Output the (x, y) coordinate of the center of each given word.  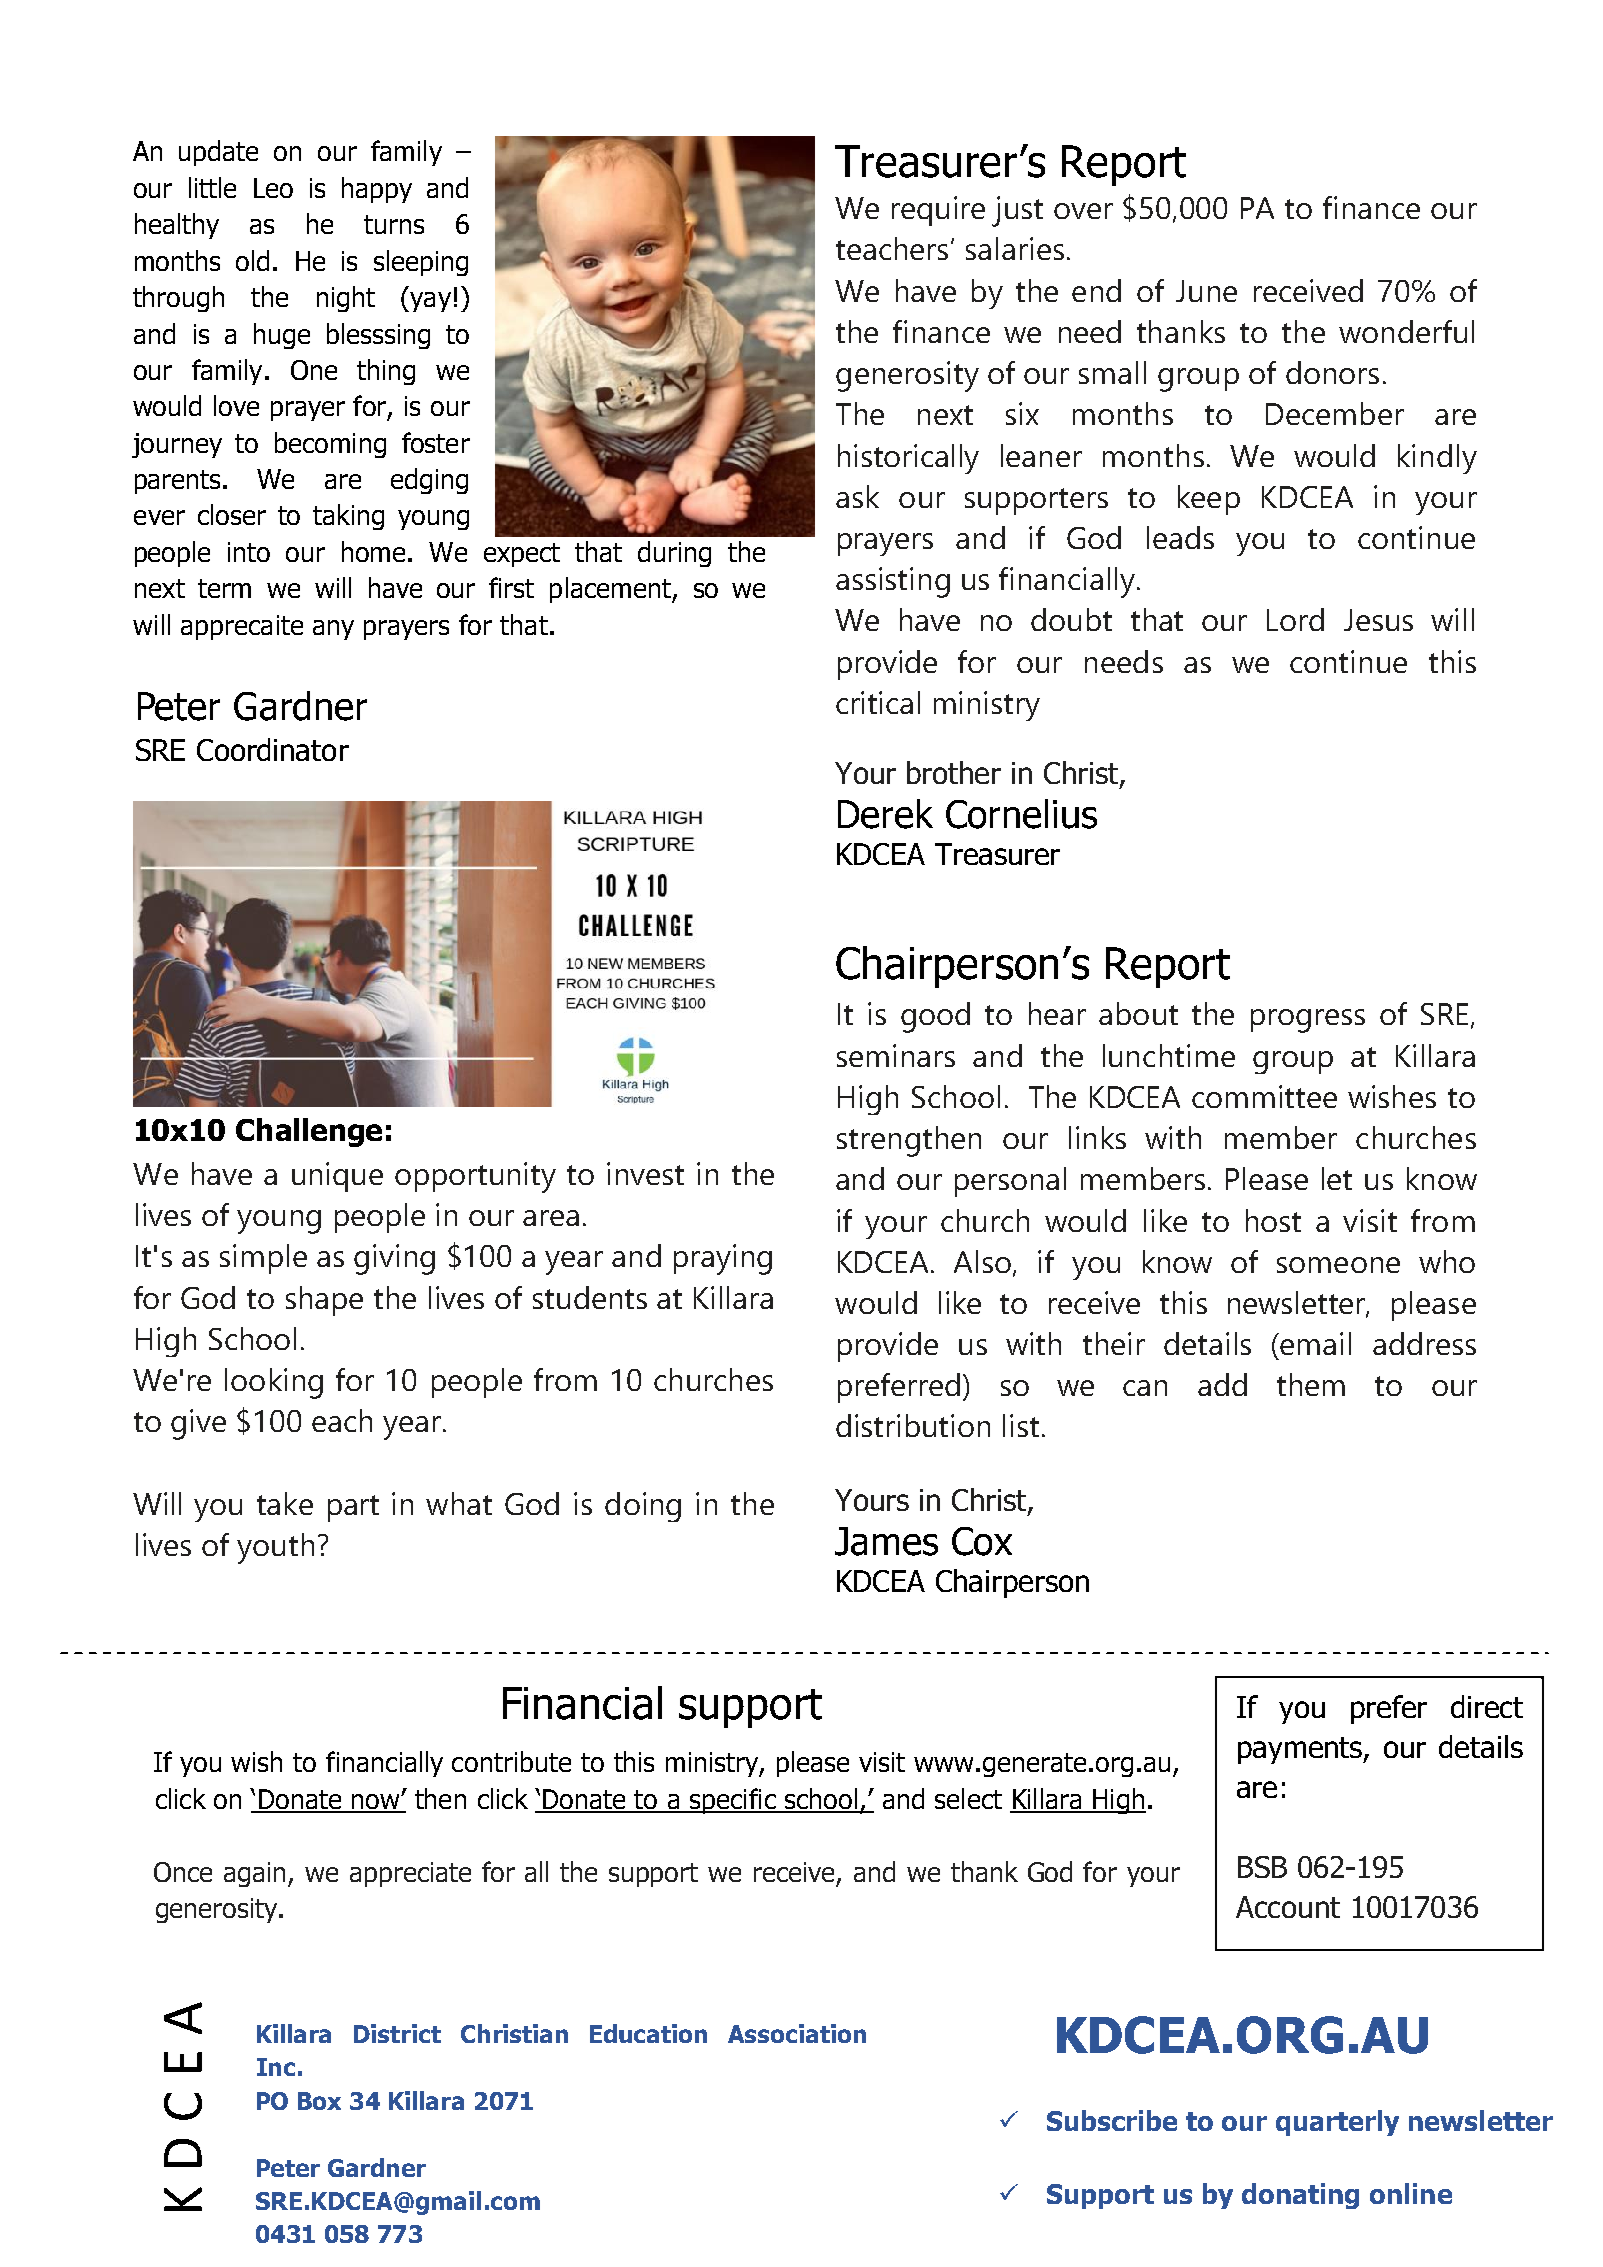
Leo (273, 188)
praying (723, 1259)
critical (878, 702)
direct (1487, 1706)
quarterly (1337, 2123)
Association (797, 2033)
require (938, 211)
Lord (1295, 619)
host (1273, 1220)
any (333, 630)
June (1206, 291)
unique (337, 1177)
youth (275, 1548)
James (886, 1541)
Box (319, 2101)
